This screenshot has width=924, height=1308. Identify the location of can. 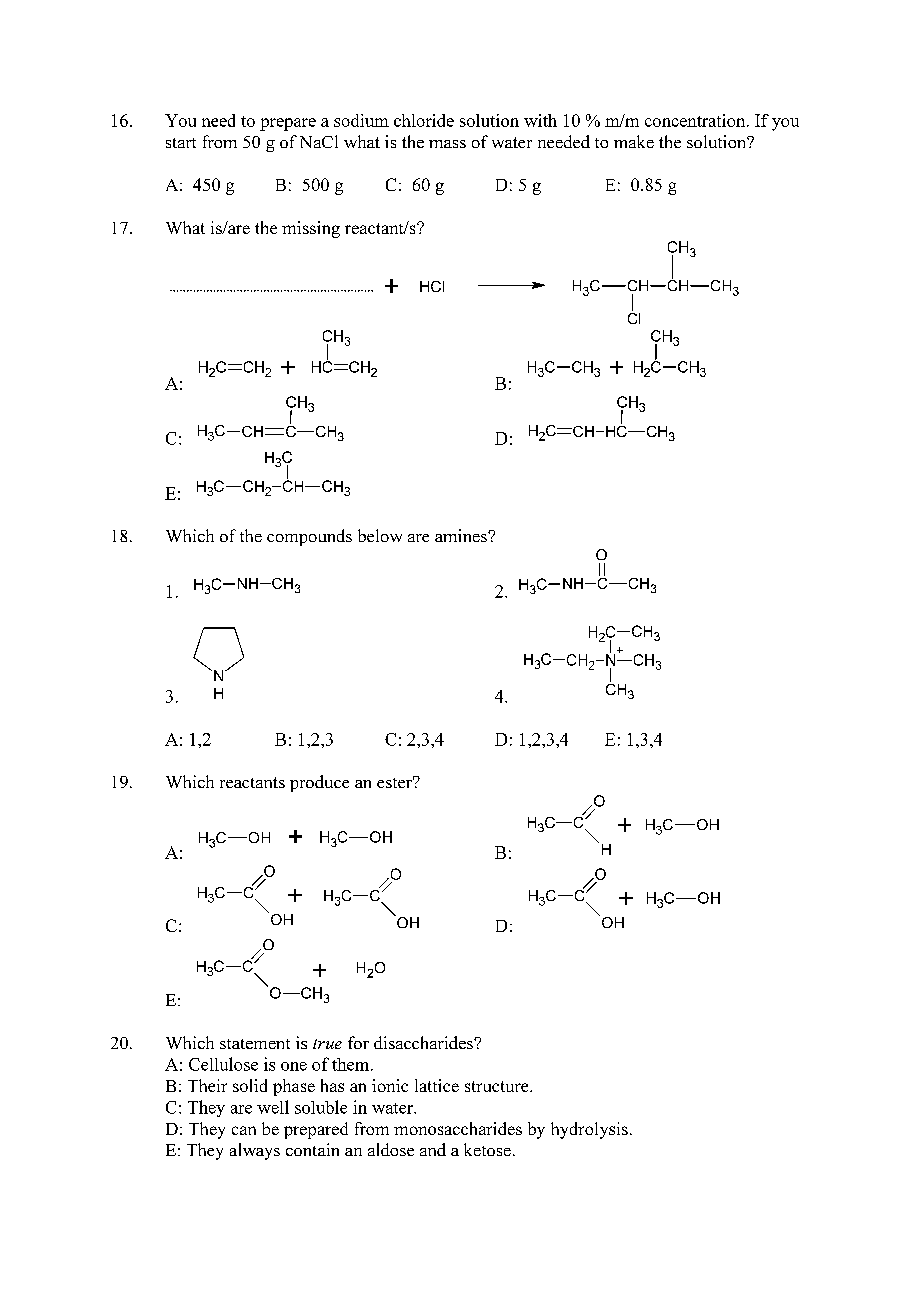
(244, 1130).
